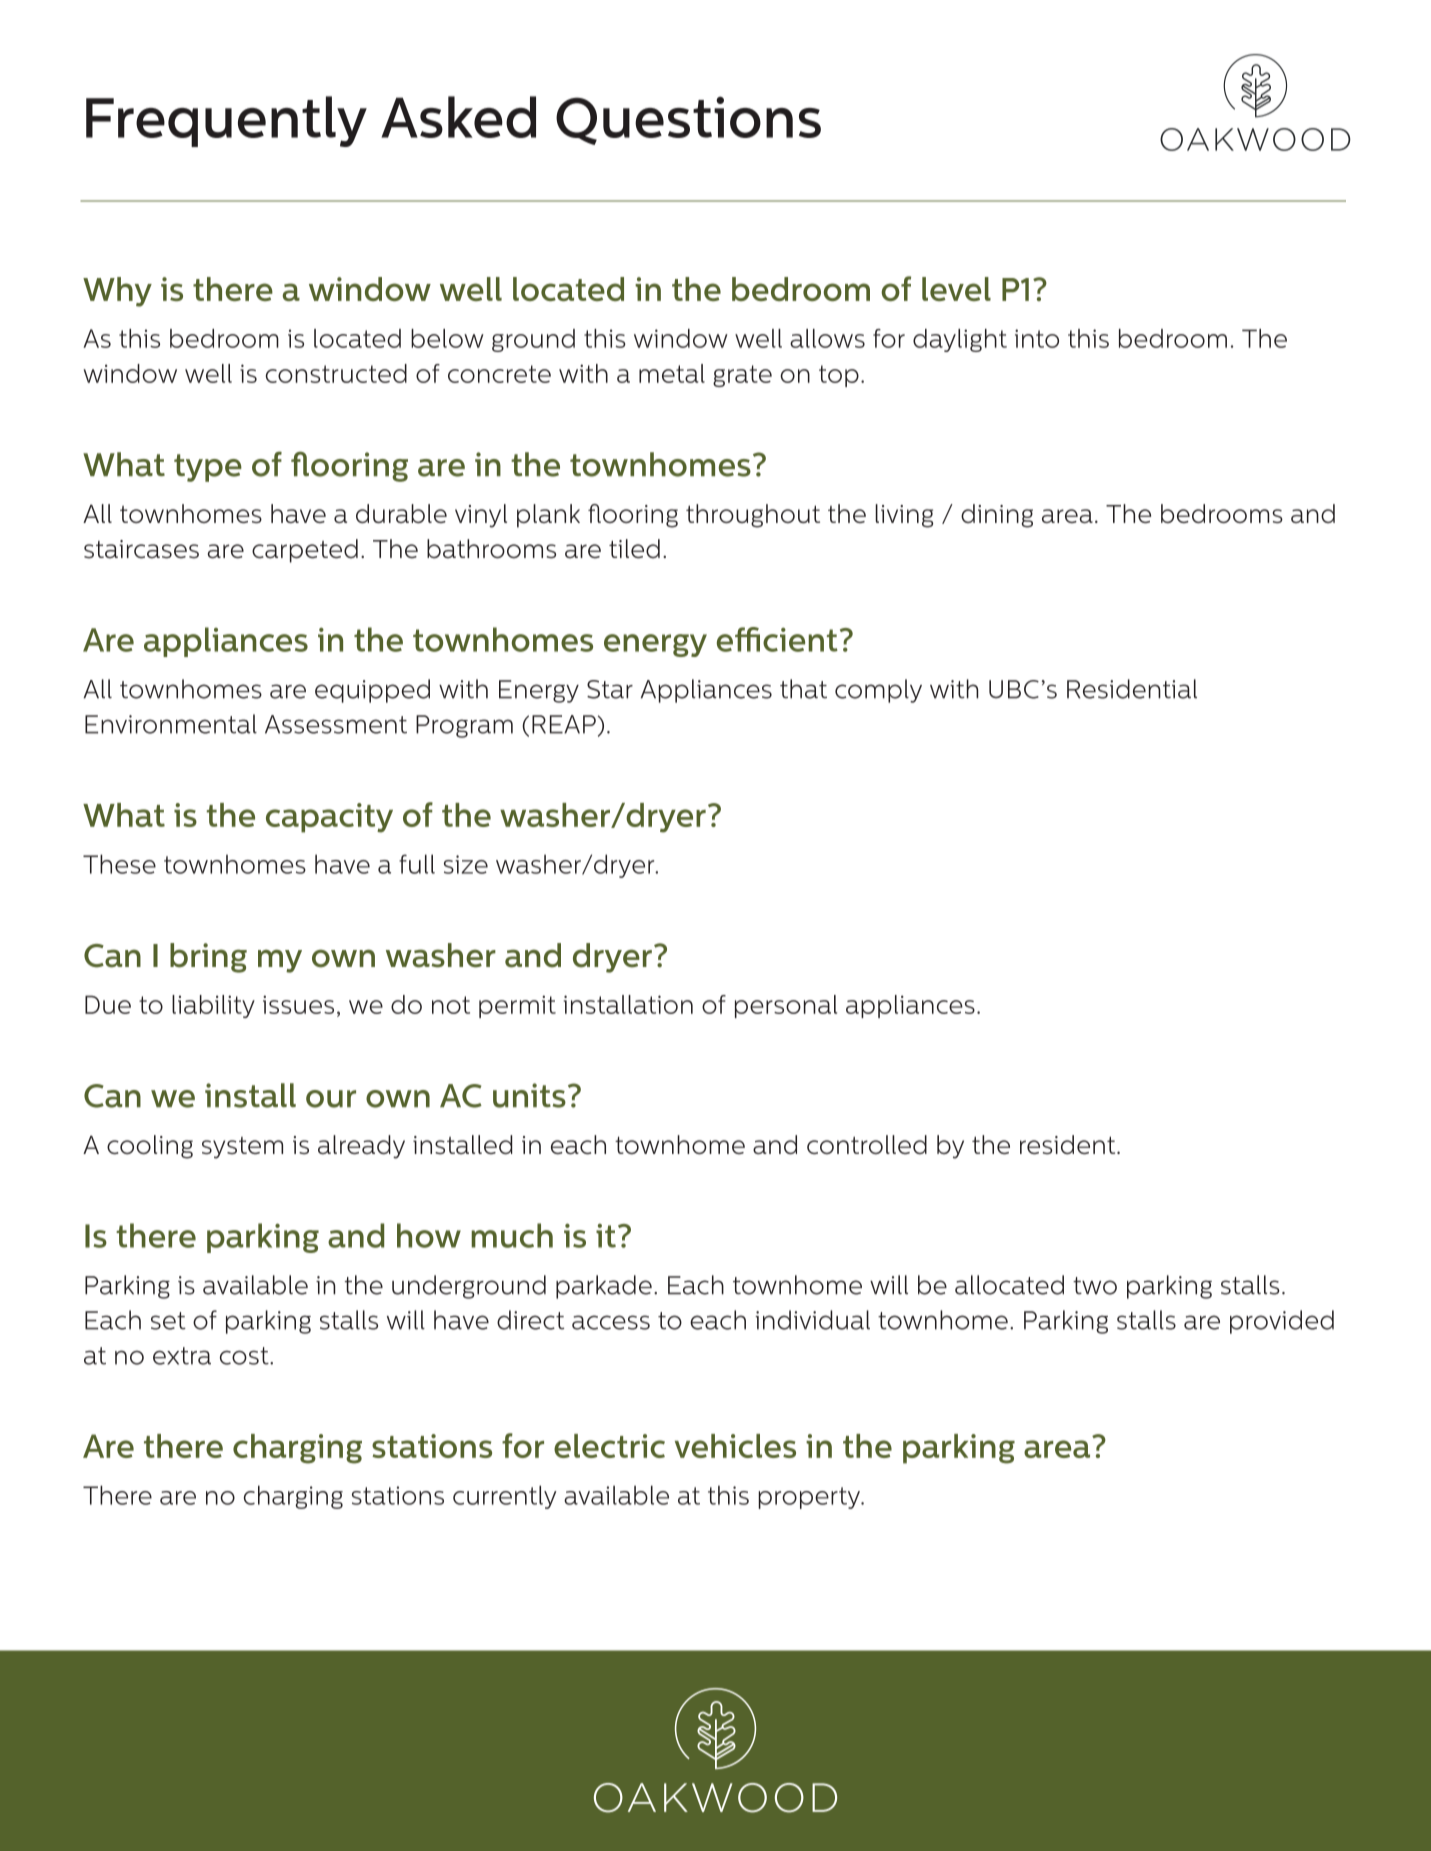 The height and width of the screenshot is (1851, 1431). What do you see at coordinates (956, 289) in the screenshot?
I see `level` at bounding box center [956, 289].
